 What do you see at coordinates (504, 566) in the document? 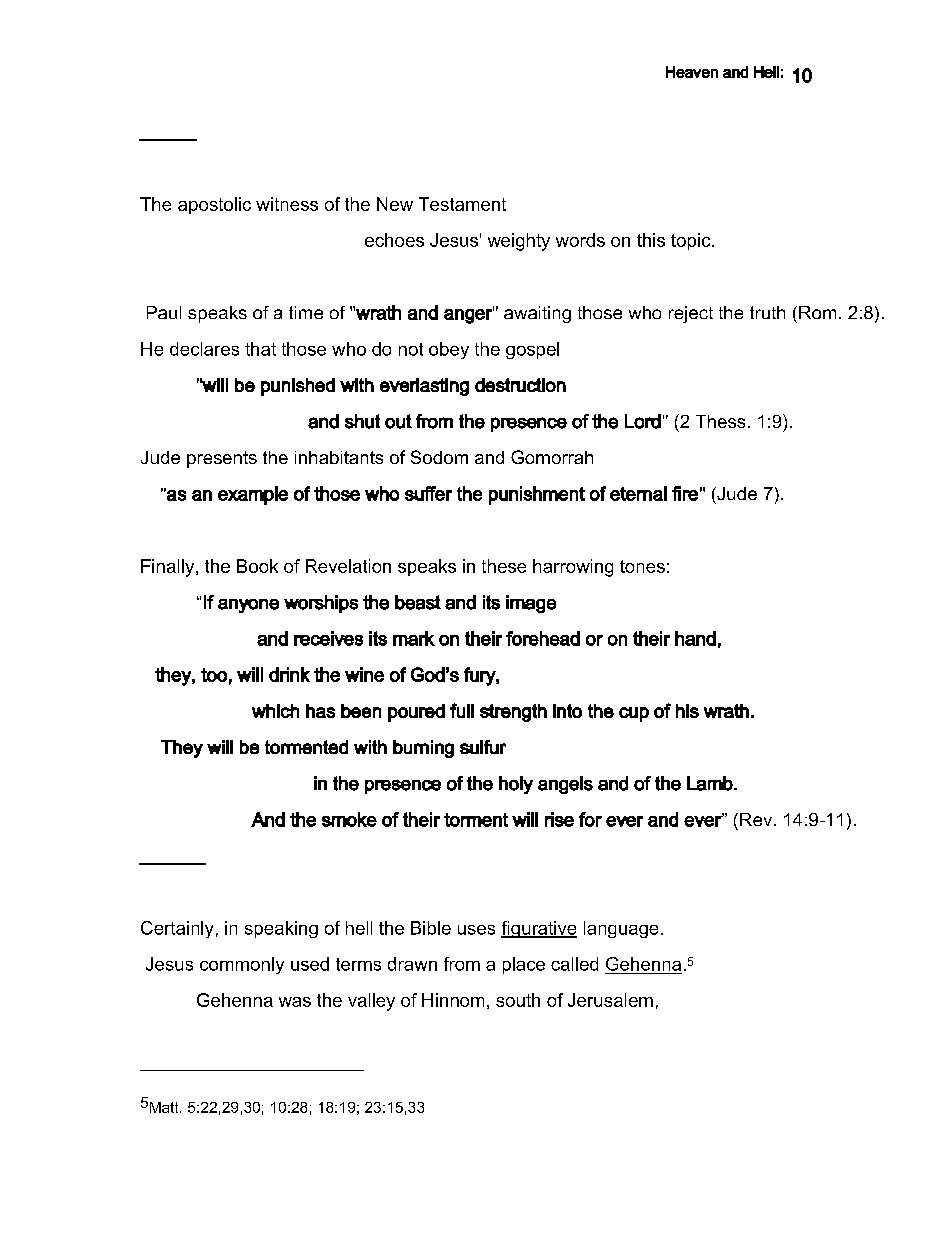
I see `these` at bounding box center [504, 566].
